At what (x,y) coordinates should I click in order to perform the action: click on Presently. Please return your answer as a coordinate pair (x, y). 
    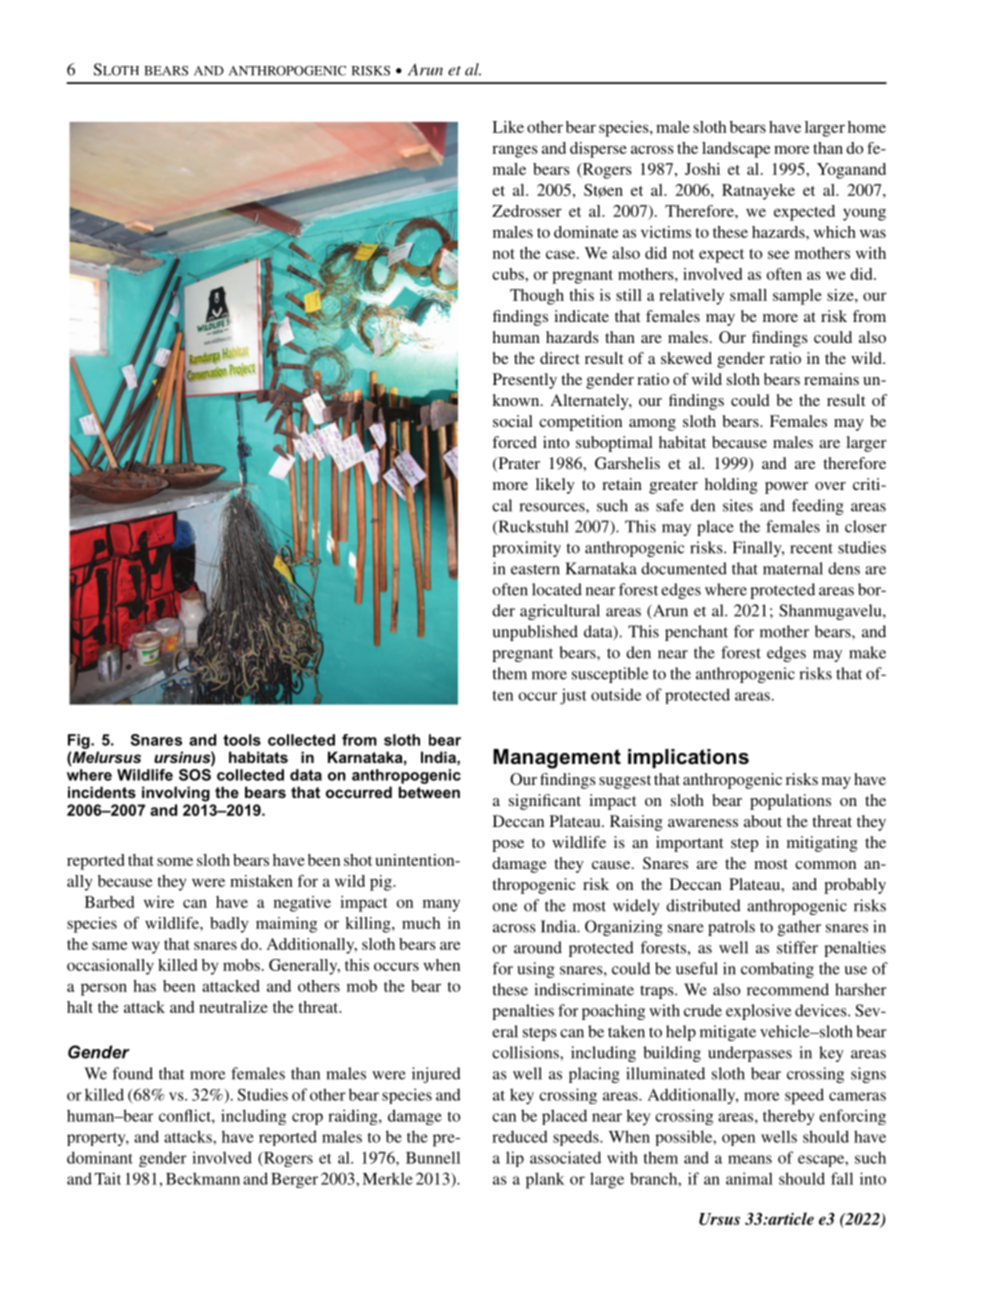
    Looking at the image, I should click on (525, 381).
